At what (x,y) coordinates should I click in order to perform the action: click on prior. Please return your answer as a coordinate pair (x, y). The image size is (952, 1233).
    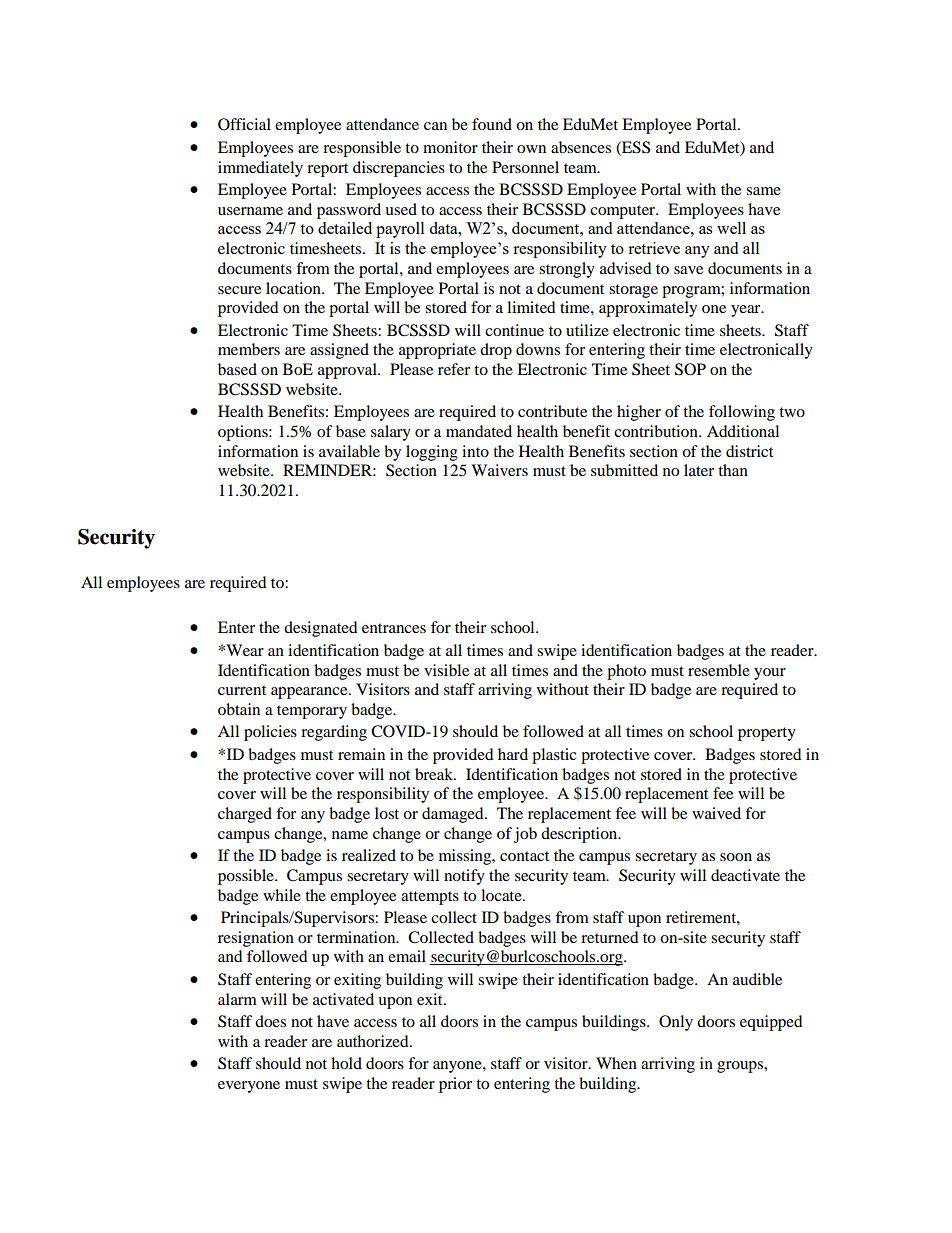
    Looking at the image, I should click on (455, 1085).
